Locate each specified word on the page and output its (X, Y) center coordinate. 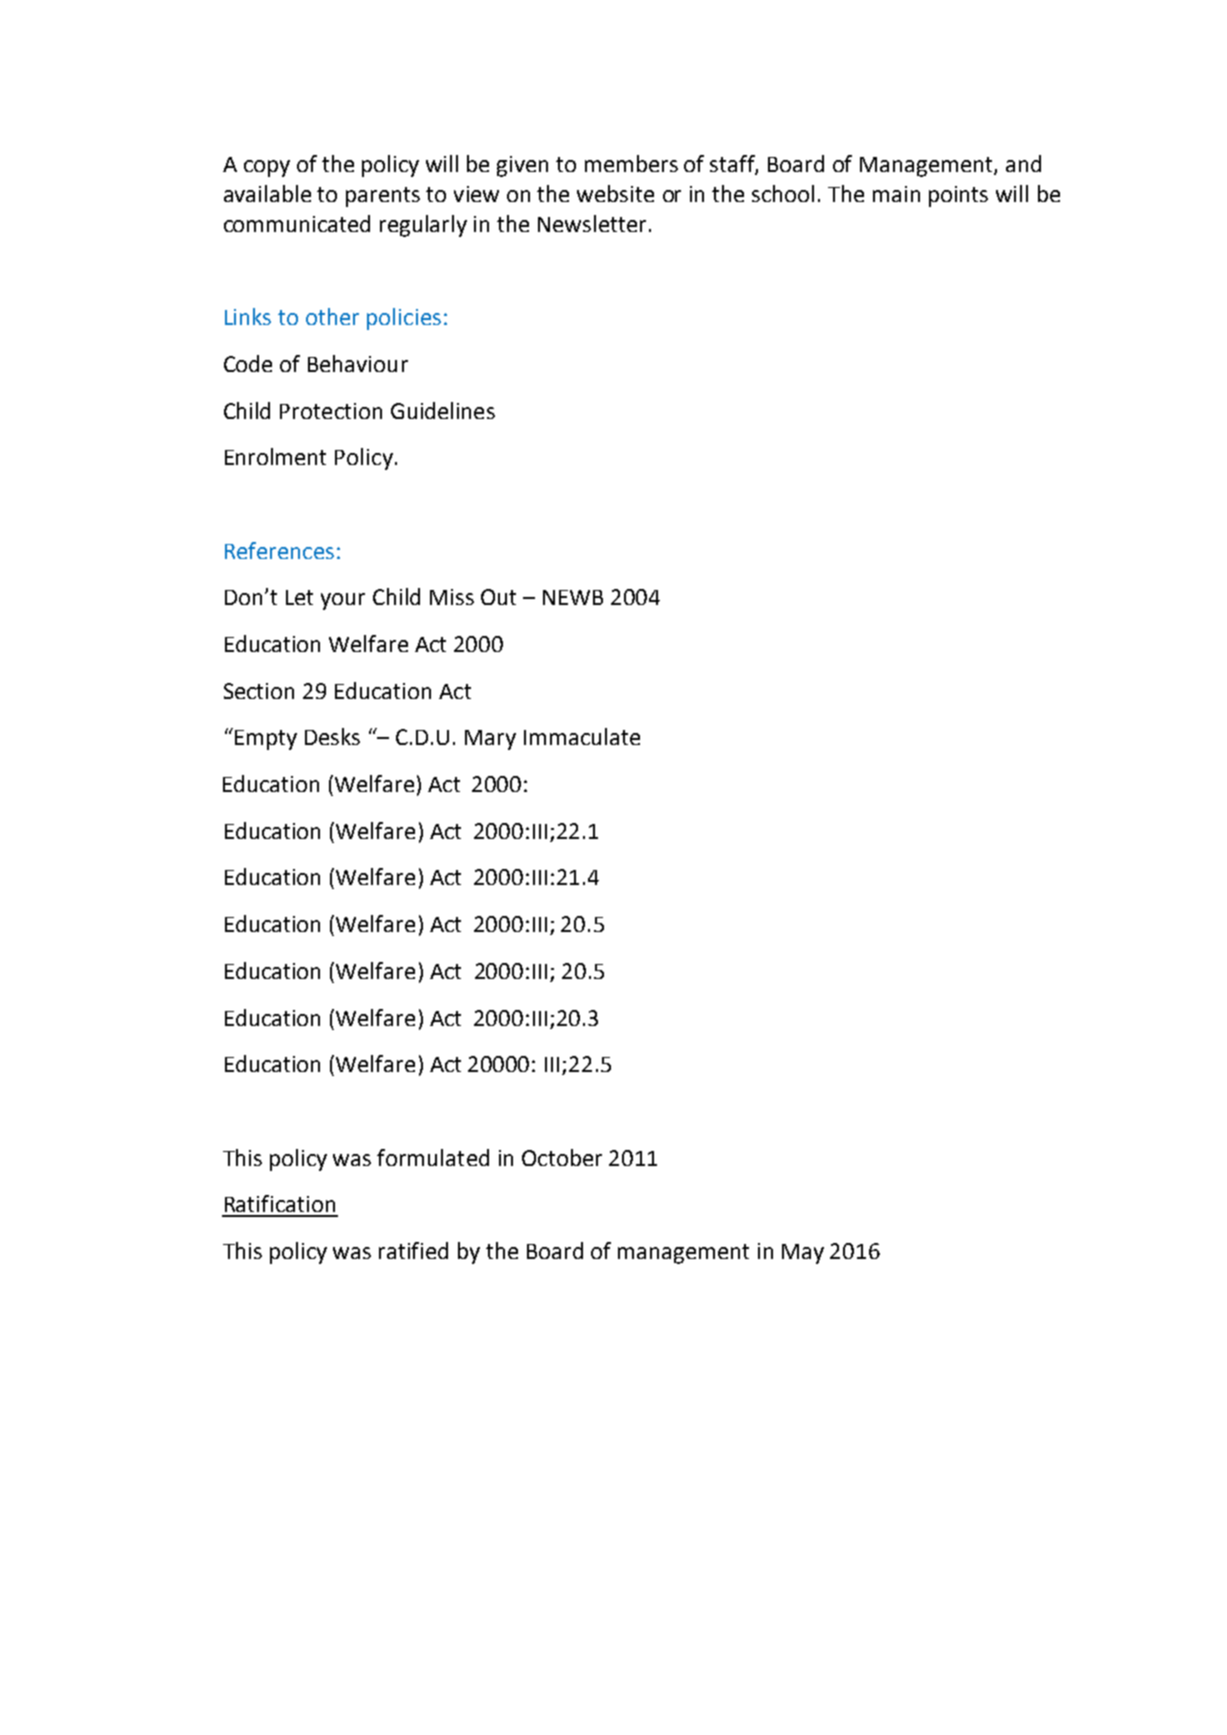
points (958, 196)
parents (383, 197)
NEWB (573, 597)
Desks (332, 736)
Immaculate (582, 736)
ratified (413, 1250)
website (615, 193)
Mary (490, 740)
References (279, 550)
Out (498, 597)
